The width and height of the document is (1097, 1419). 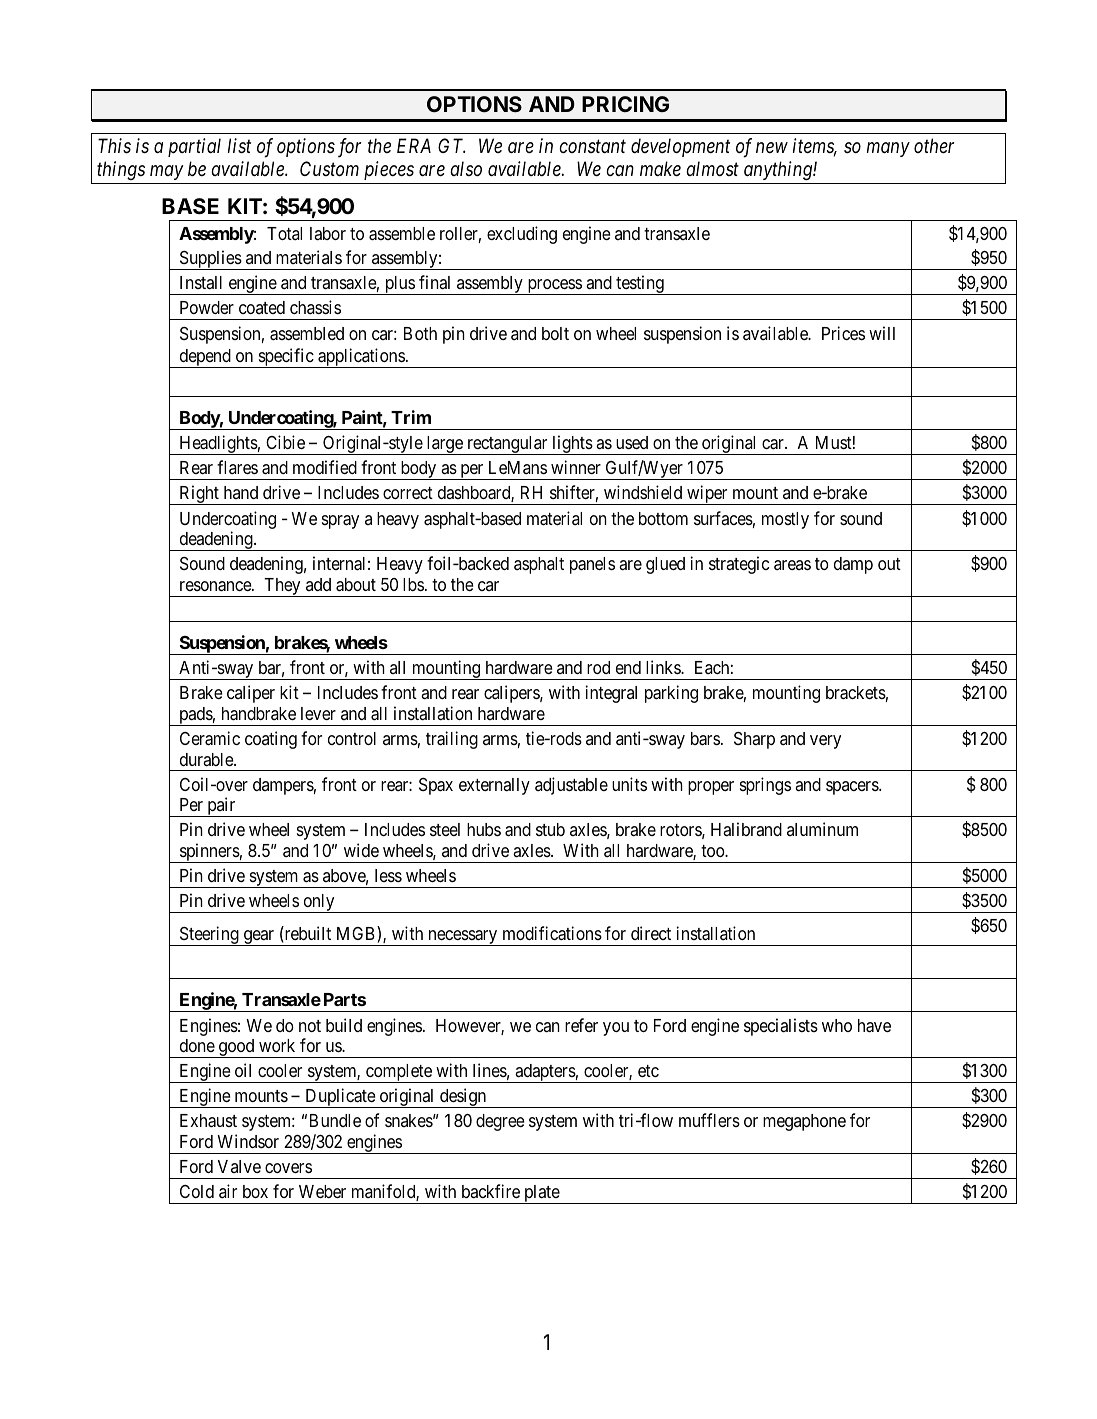 What do you see at coordinates (837, 1025) in the document?
I see `who` at bounding box center [837, 1025].
